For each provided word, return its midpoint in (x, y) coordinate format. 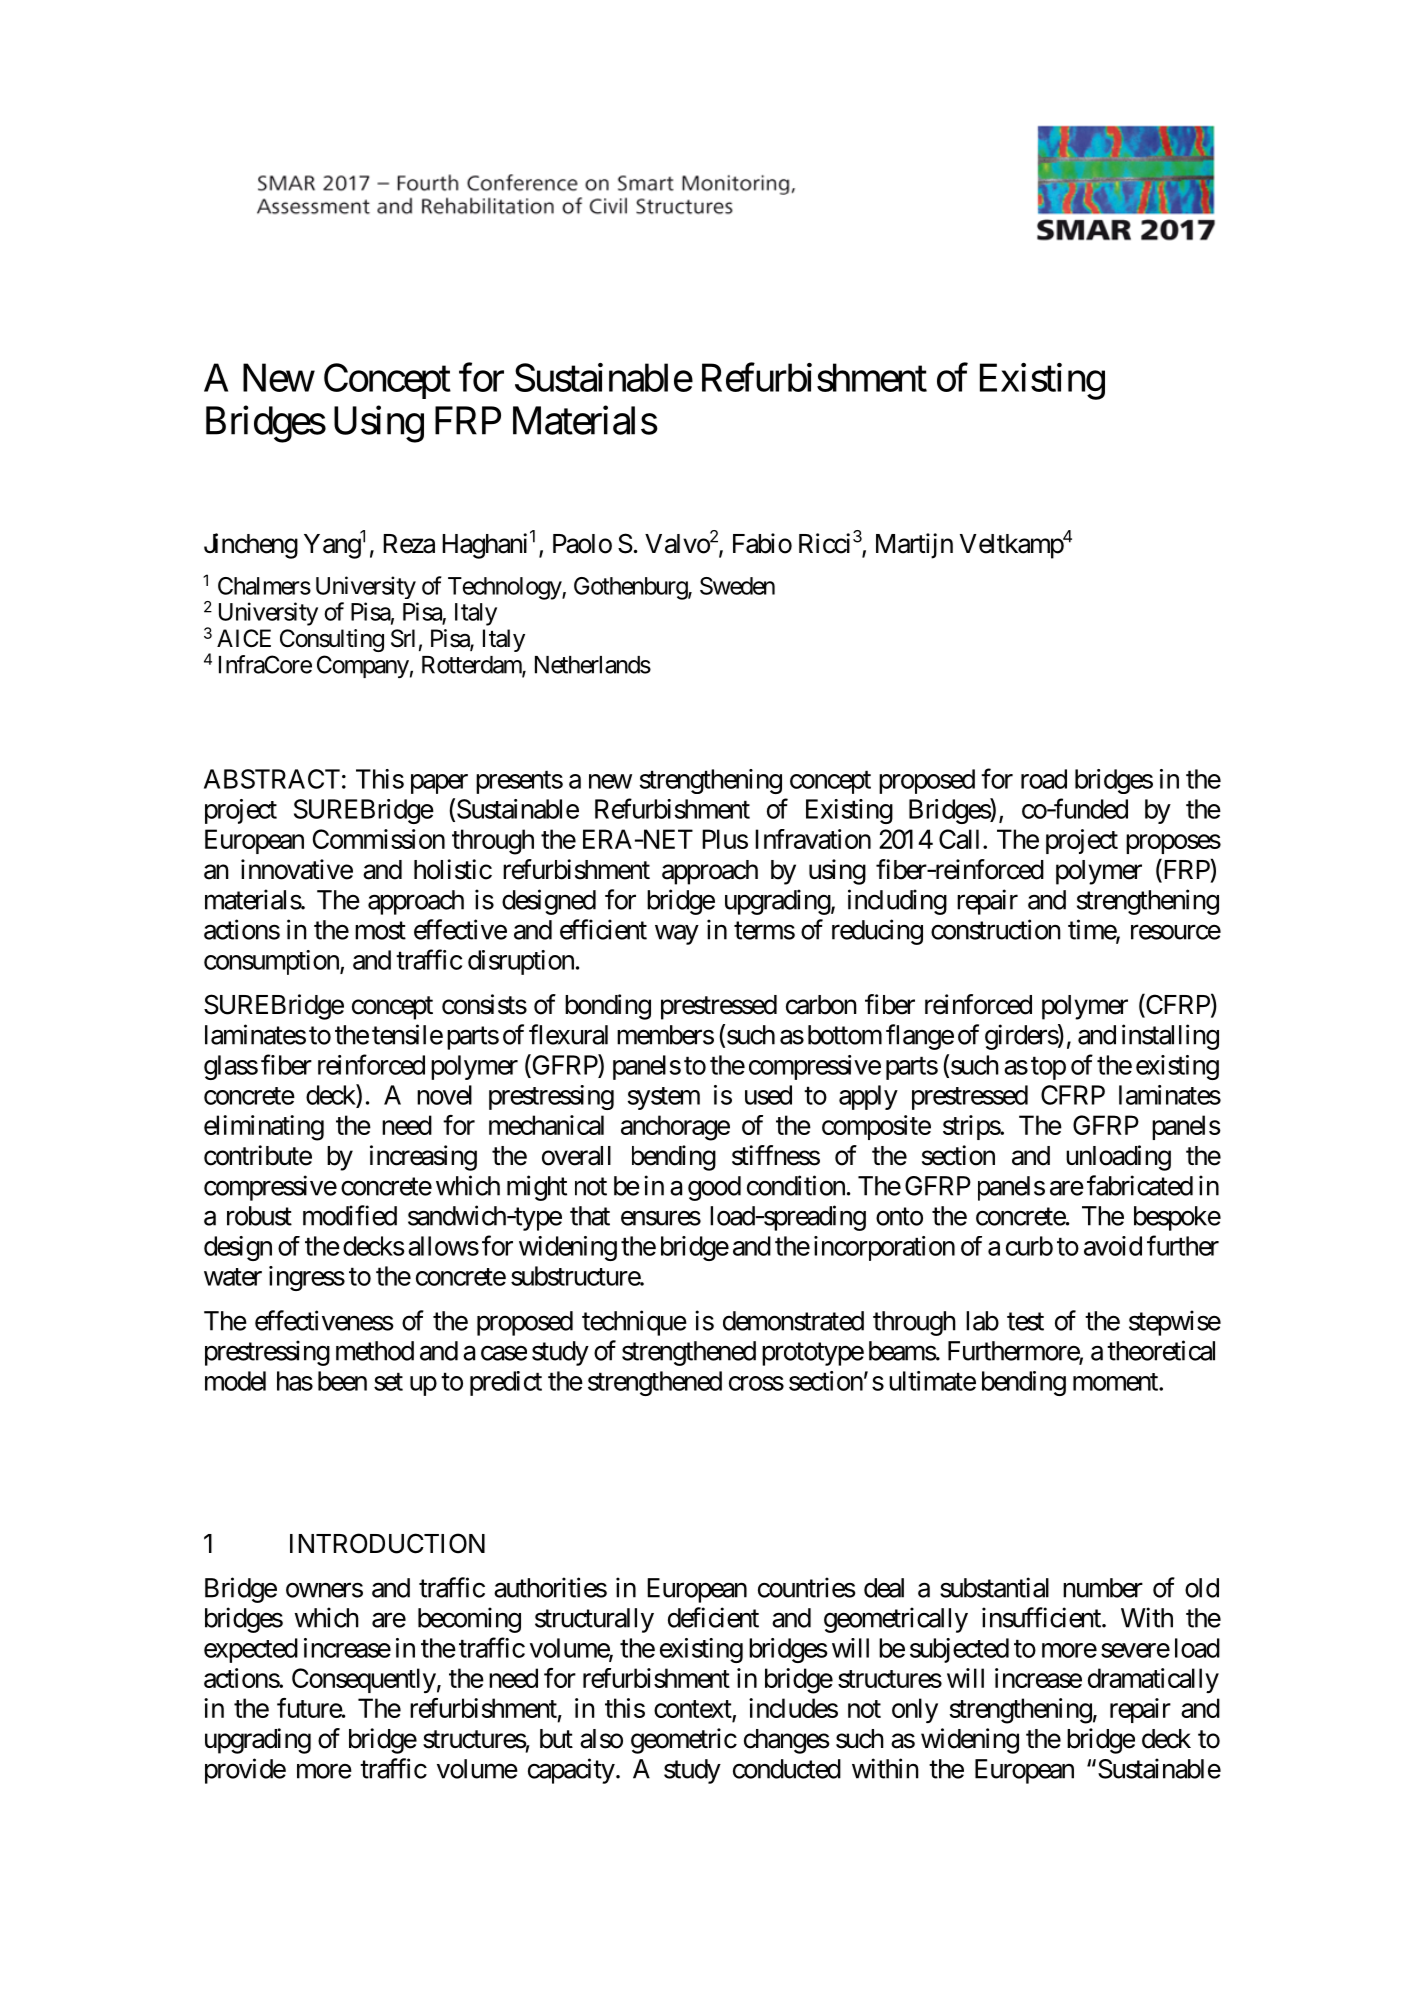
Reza (409, 544)
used (768, 1095)
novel (444, 1095)
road (1044, 779)
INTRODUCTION (387, 1543)
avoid (1113, 1246)
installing (1170, 1037)
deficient (713, 1617)
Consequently (364, 1680)
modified (350, 1215)
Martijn (914, 546)
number (1103, 1588)
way (677, 935)
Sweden (737, 586)
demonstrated (793, 1321)
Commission (379, 839)
